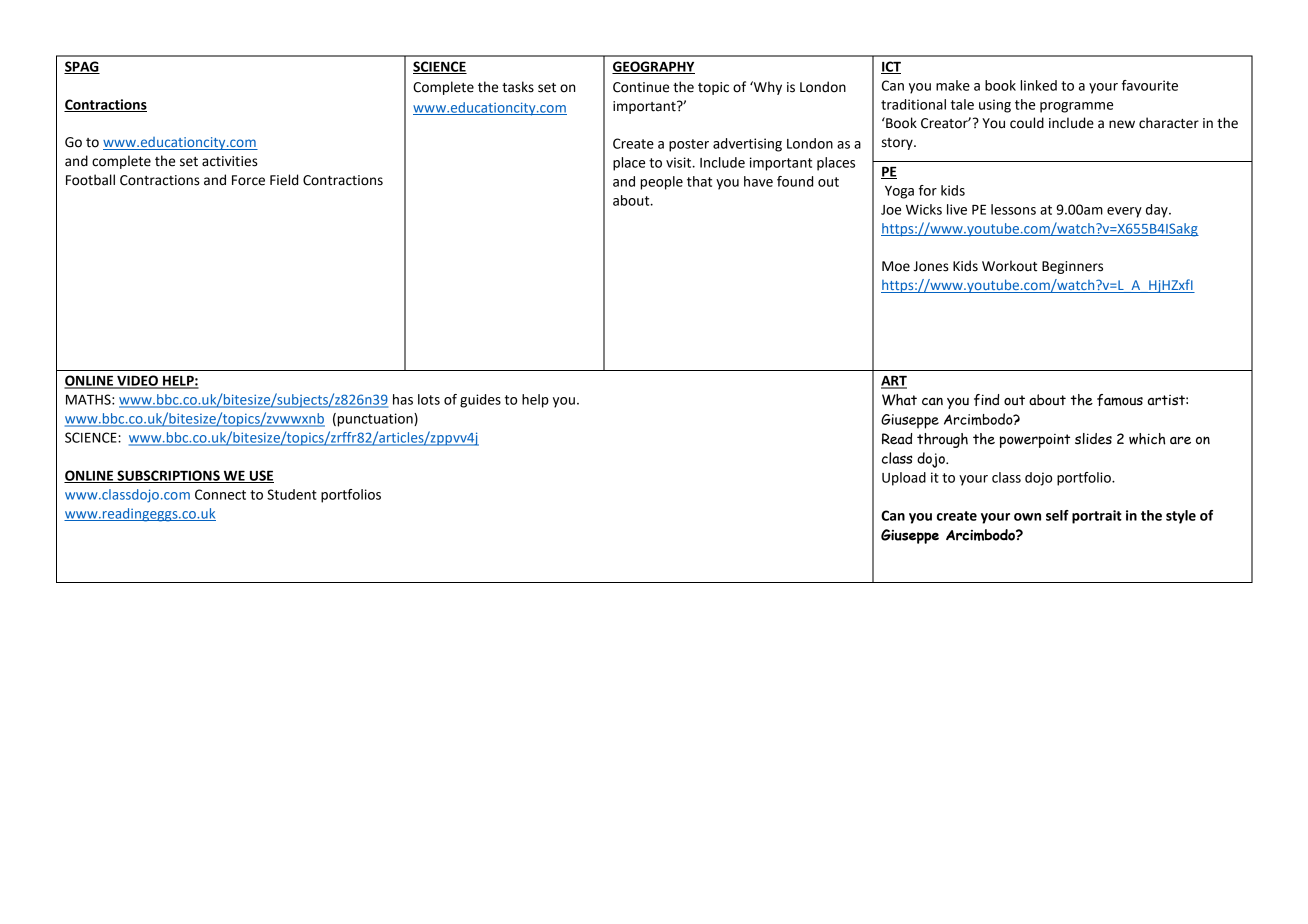 This screenshot has height=924, width=1308. Describe the element at coordinates (896, 266) in the screenshot. I see `Moe` at that location.
